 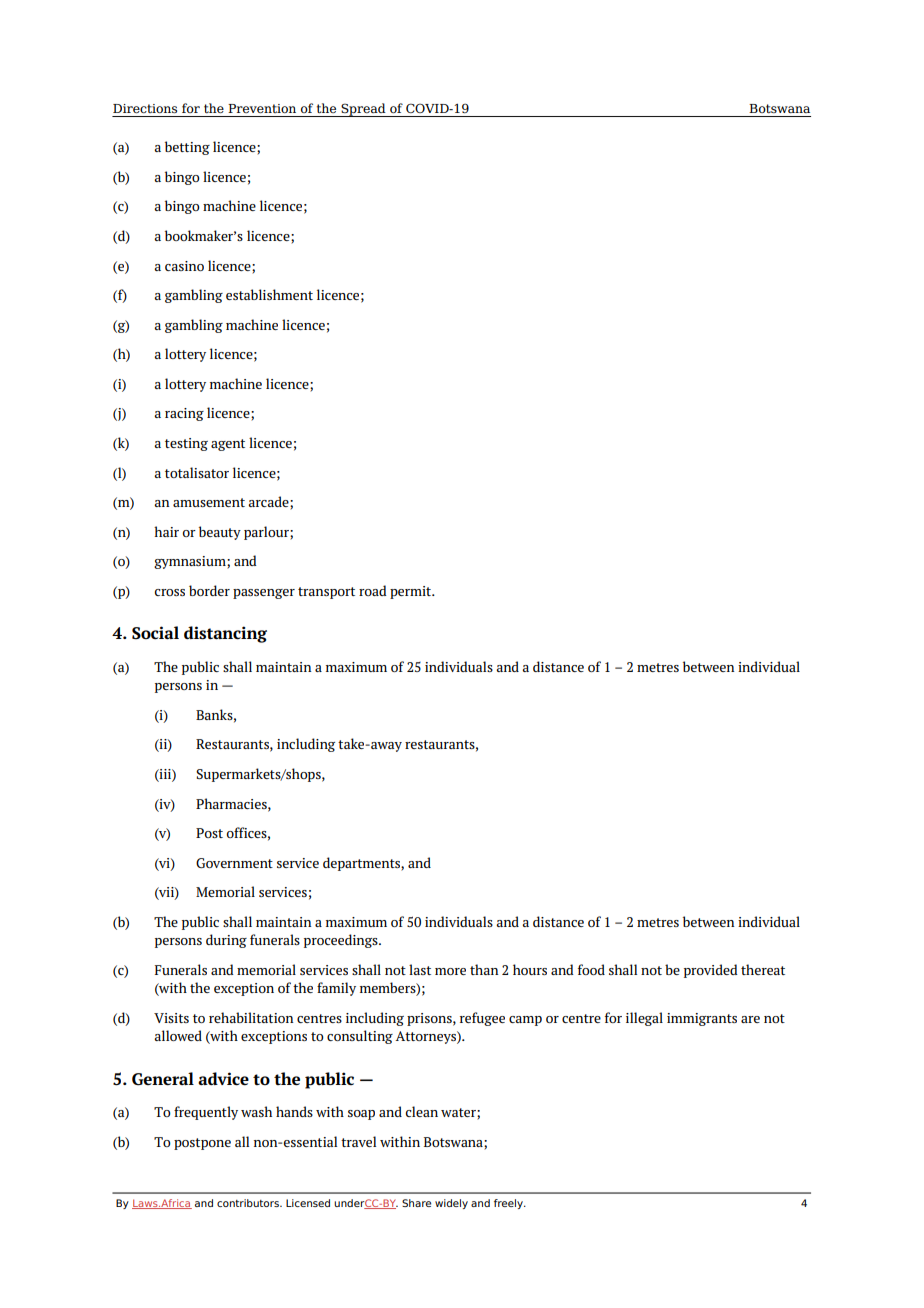 What do you see at coordinates (187, 148) in the screenshot?
I see `betting` at bounding box center [187, 148].
